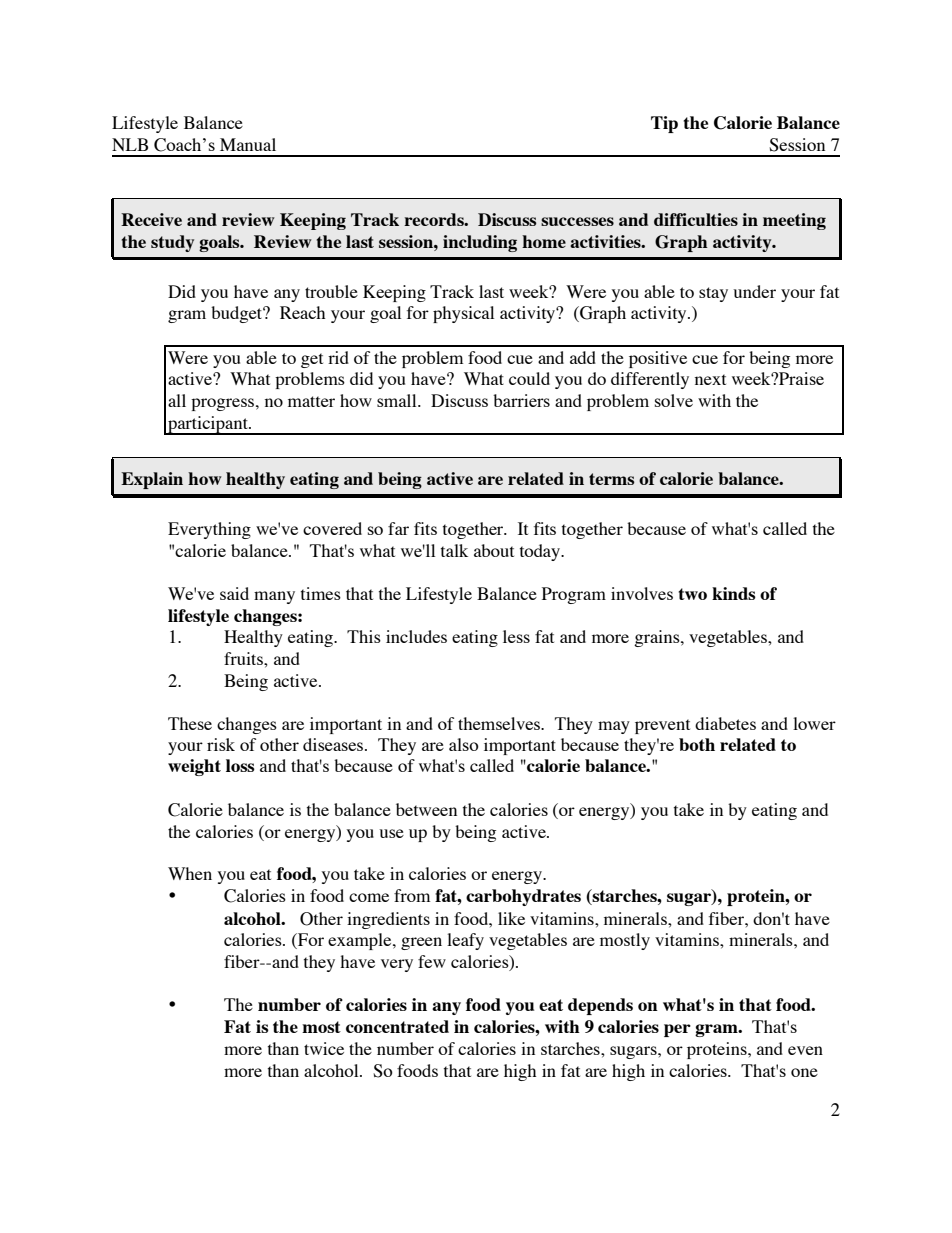  I want to click on Manual, so click(248, 144).
